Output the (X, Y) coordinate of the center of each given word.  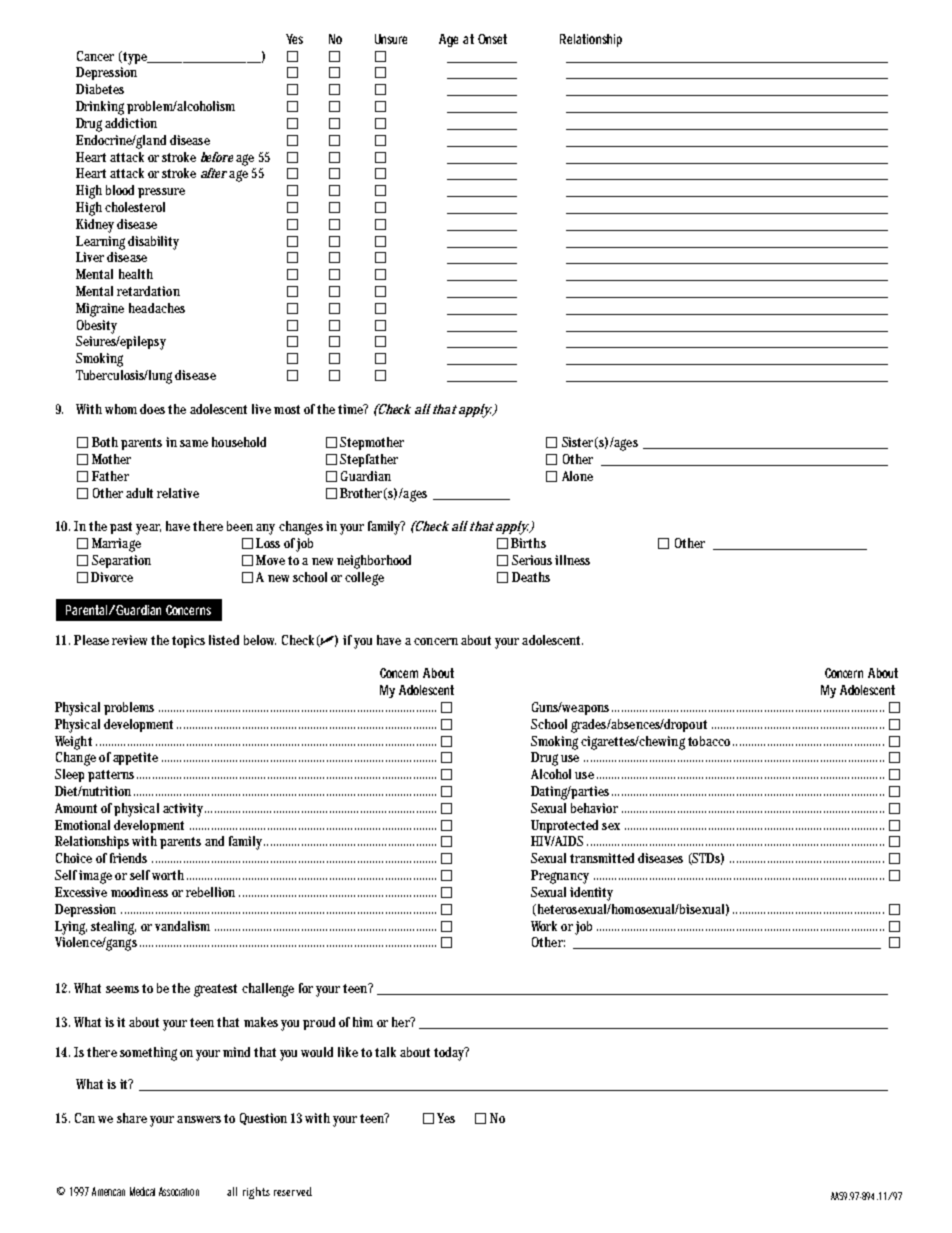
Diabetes (100, 89)
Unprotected (564, 826)
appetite (135, 758)
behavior (594, 808)
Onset (492, 39)
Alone (577, 476)
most (287, 409)
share (132, 1118)
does (152, 409)
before (217, 157)
